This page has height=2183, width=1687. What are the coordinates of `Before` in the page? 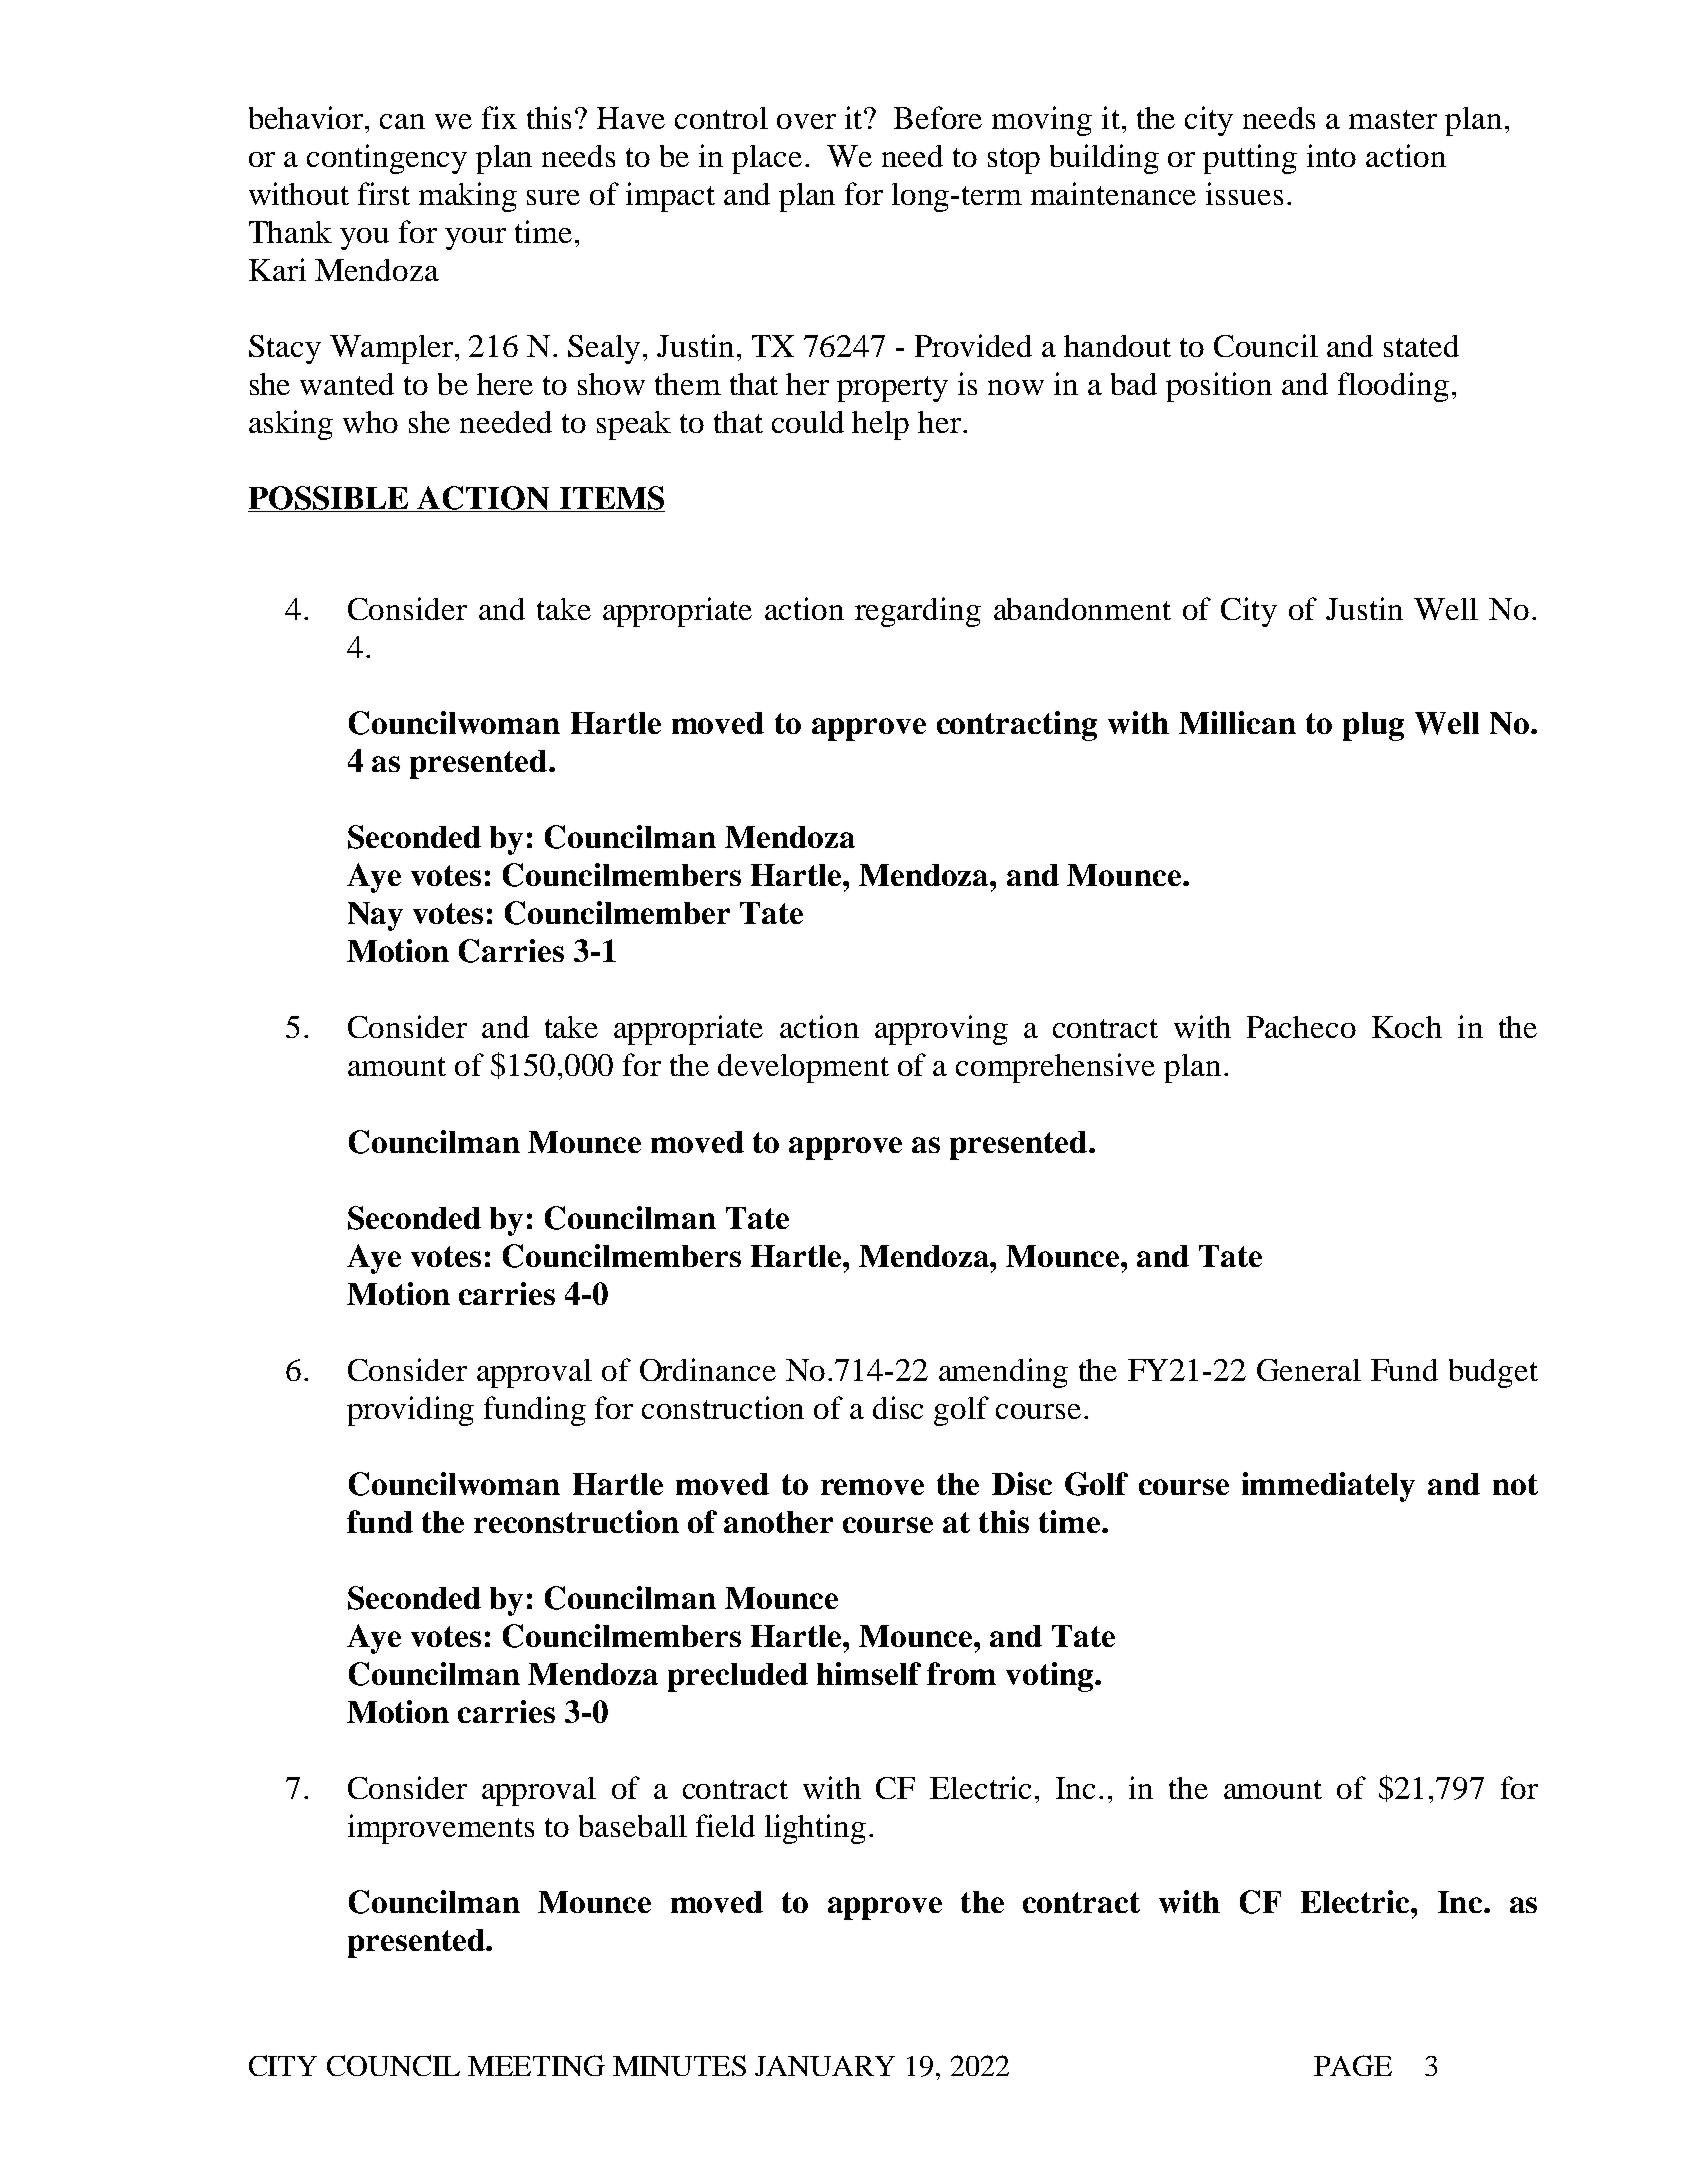 It's located at (938, 117).
